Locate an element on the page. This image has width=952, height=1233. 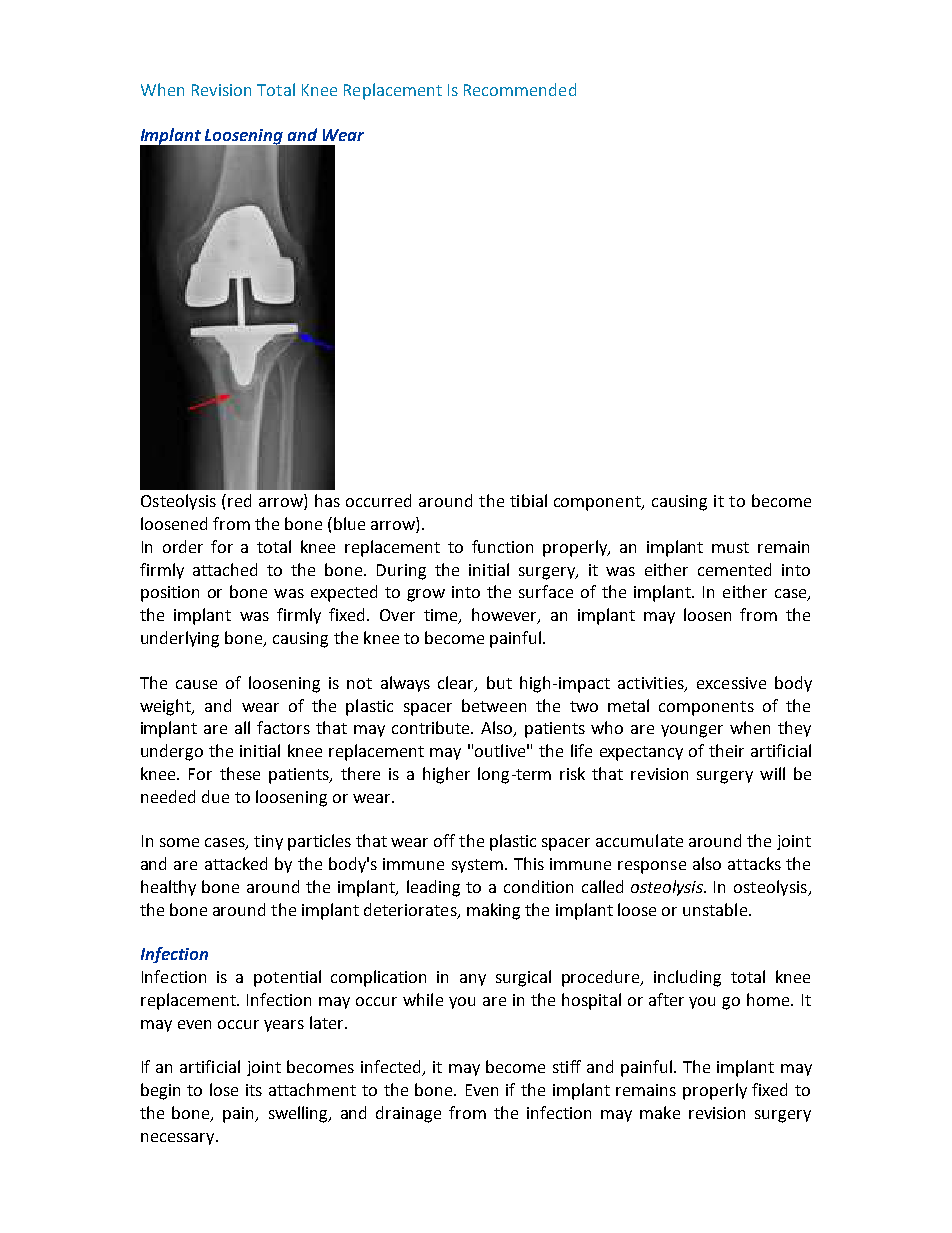
lose is located at coordinates (224, 1089).
